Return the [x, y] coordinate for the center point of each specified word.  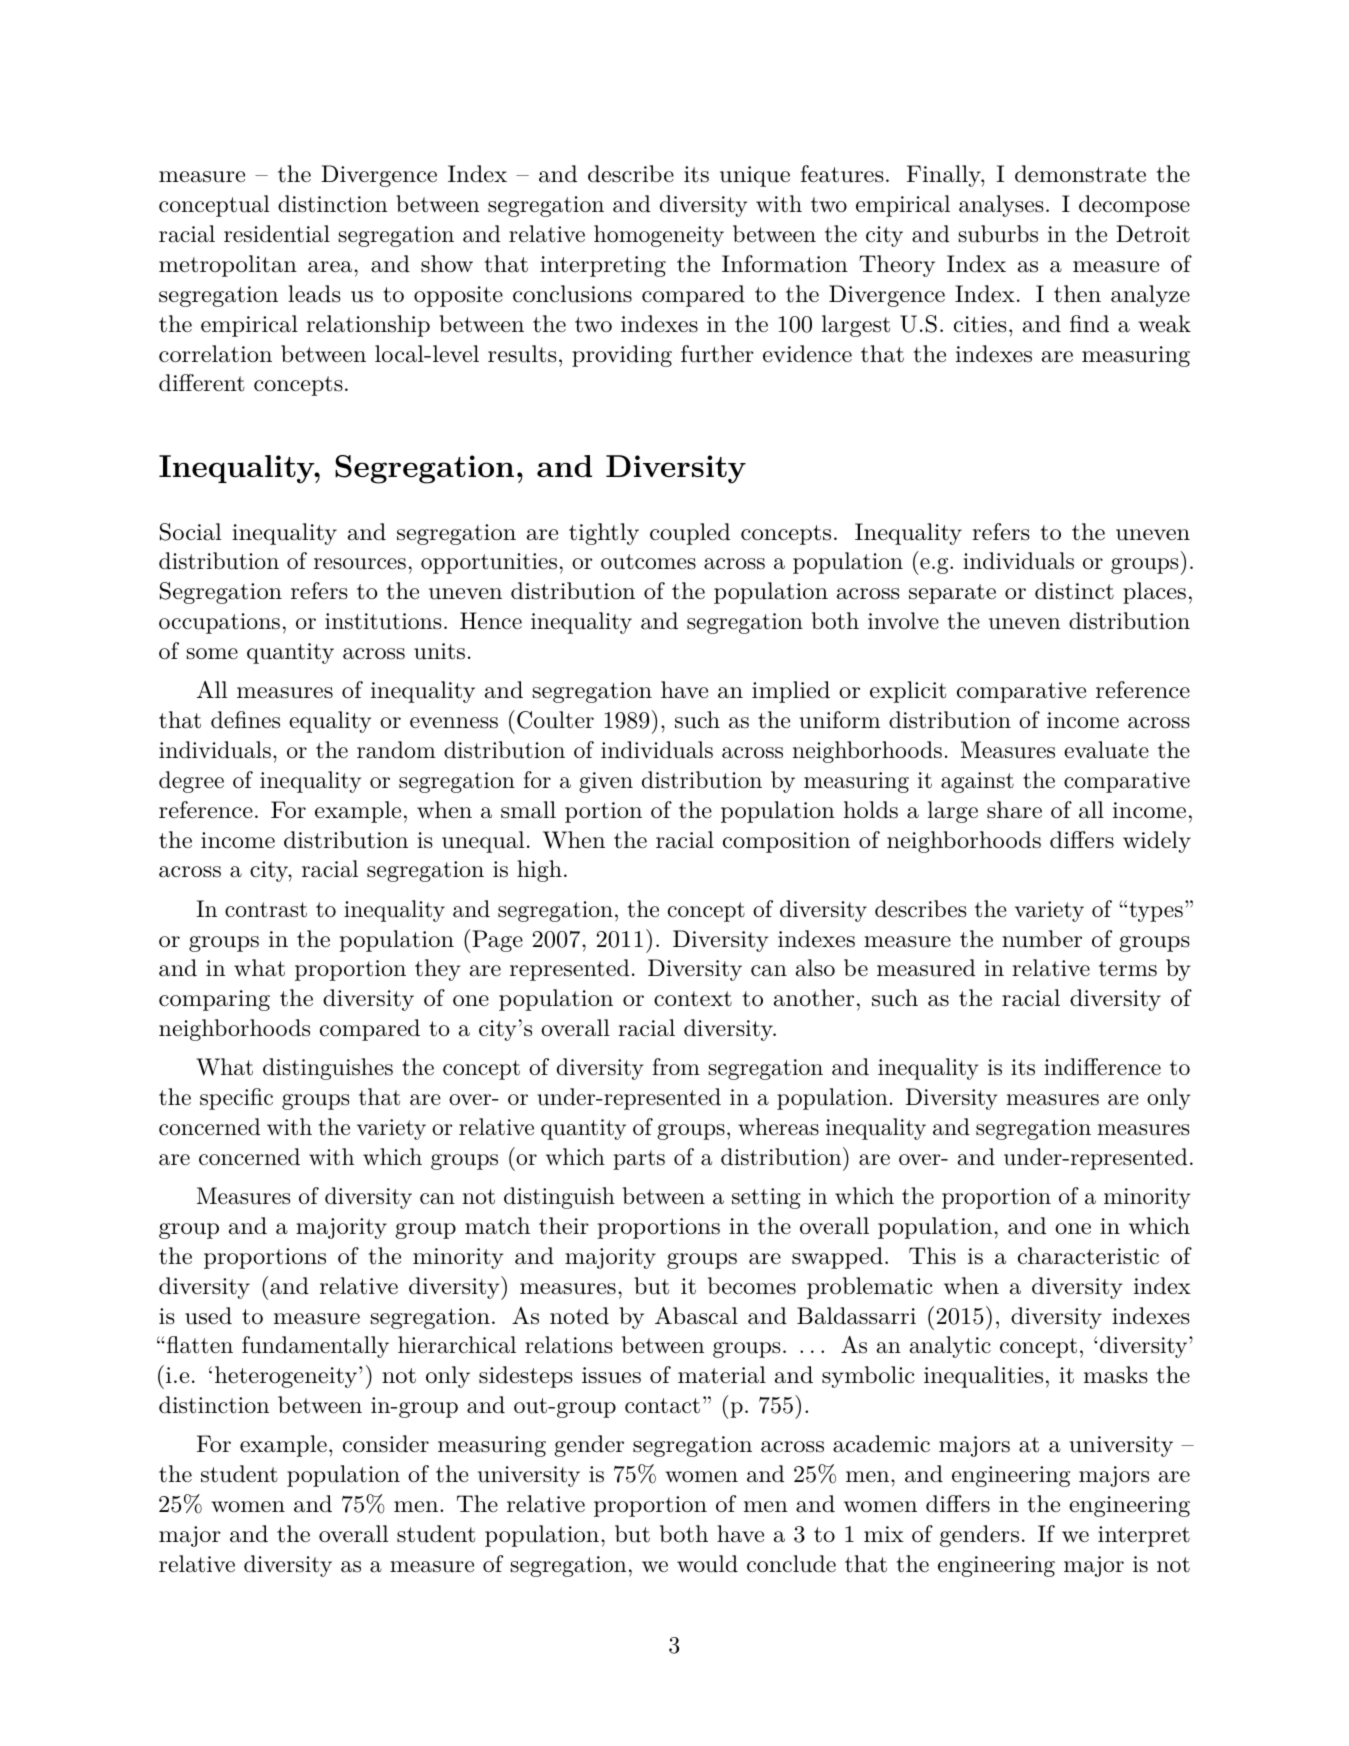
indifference [1102, 1067]
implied [791, 692]
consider [386, 1444]
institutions [383, 621]
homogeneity [659, 236]
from [676, 1067]
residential [277, 234]
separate [952, 594]
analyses [1001, 206]
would [707, 1564]
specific [236, 1099]
